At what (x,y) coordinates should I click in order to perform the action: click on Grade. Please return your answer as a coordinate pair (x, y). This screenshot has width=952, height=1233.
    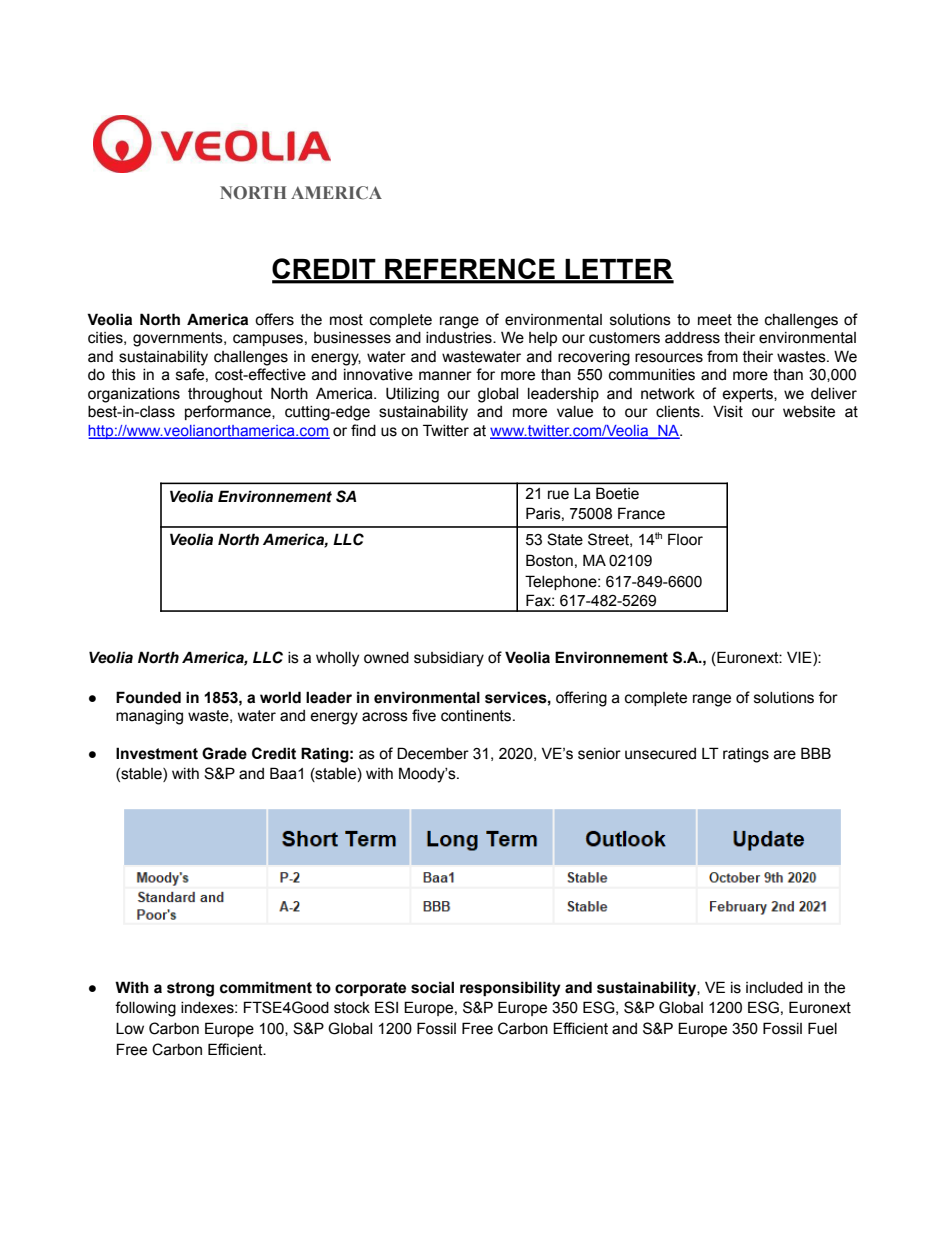
    Looking at the image, I should click on (224, 753).
